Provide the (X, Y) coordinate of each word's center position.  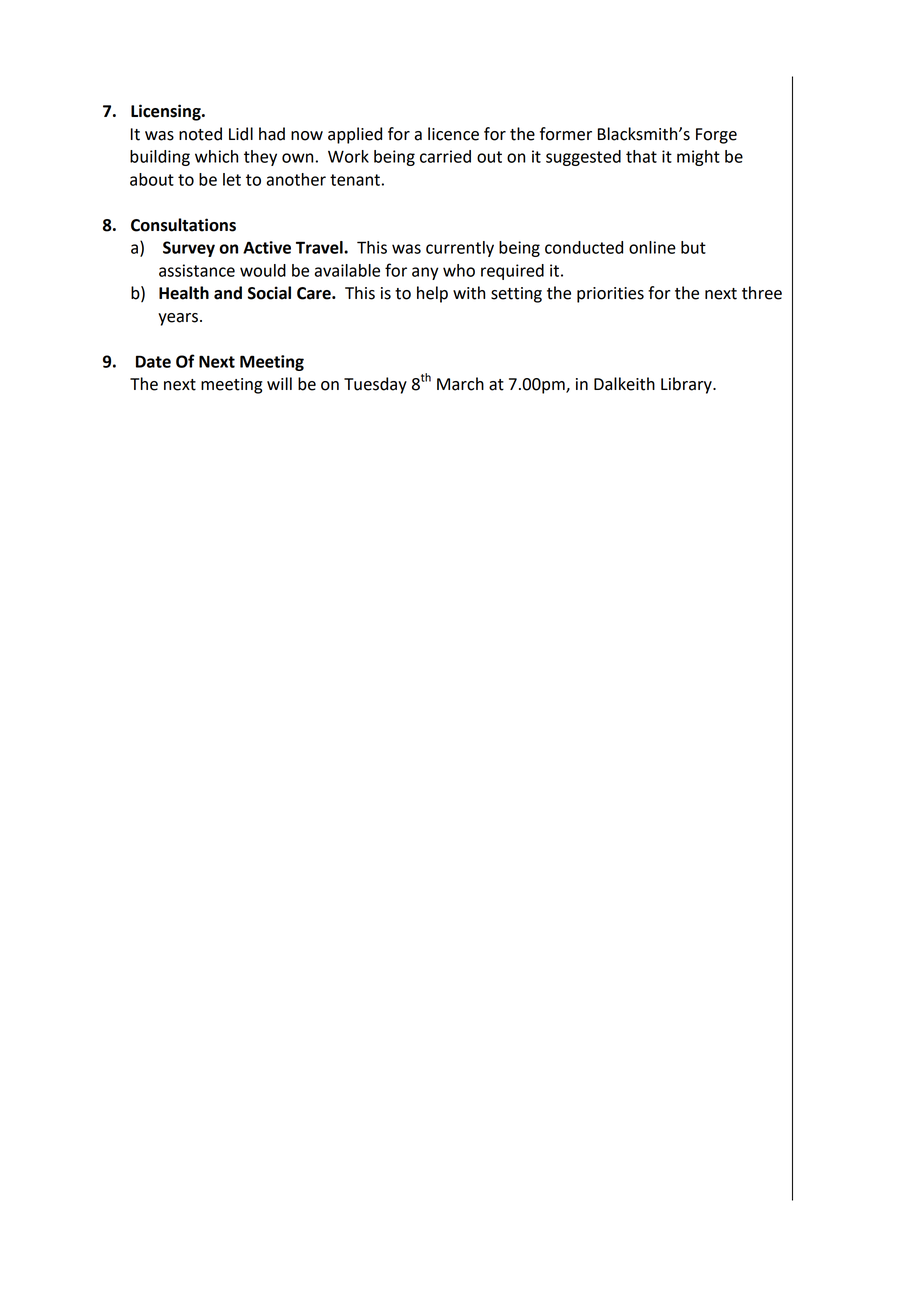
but (693, 247)
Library (687, 385)
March (460, 384)
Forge (716, 136)
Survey (189, 249)
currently (460, 249)
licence (453, 134)
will (279, 383)
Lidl (241, 134)
